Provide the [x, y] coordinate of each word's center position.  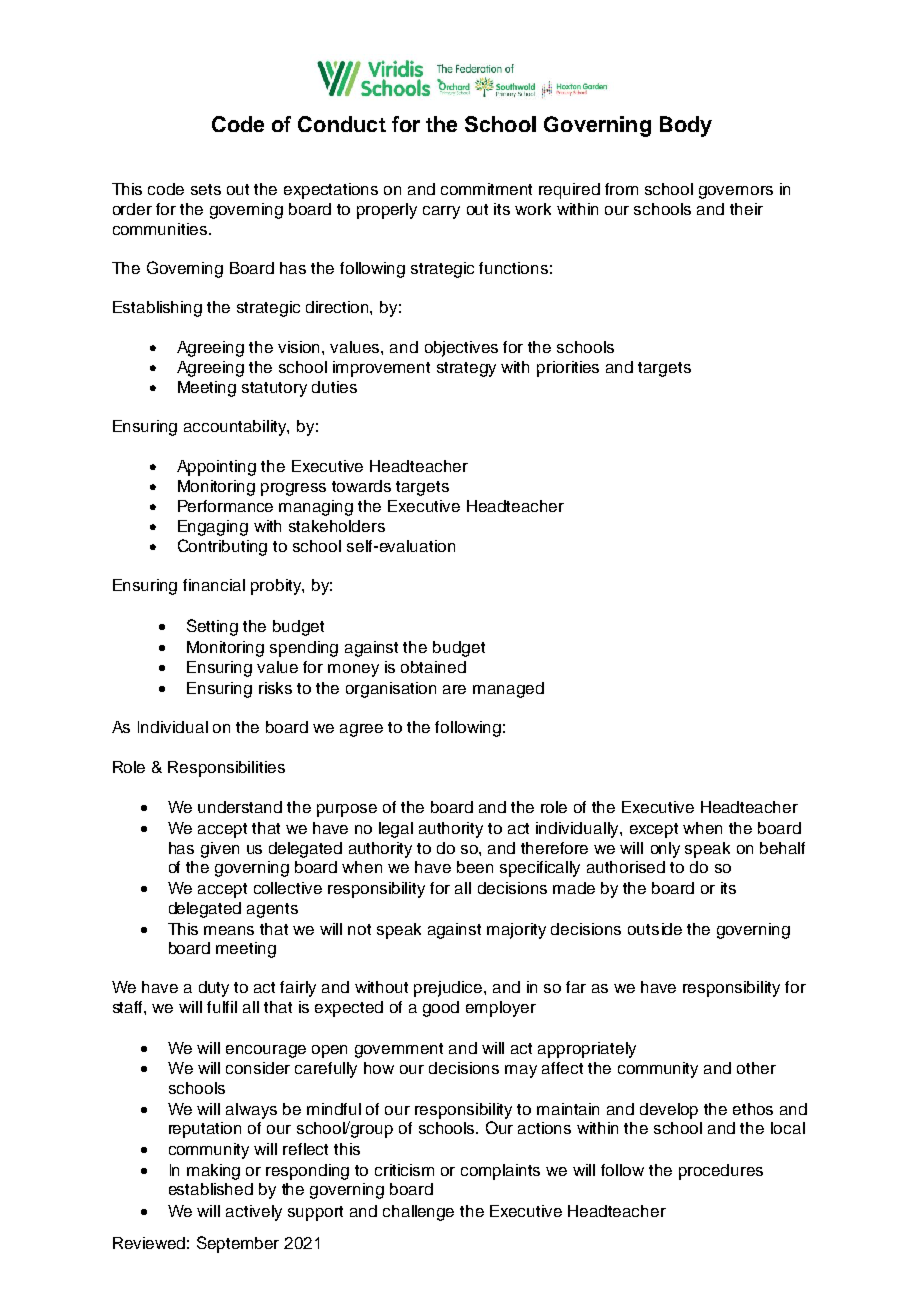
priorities [568, 369]
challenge [418, 1213]
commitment [486, 189]
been [475, 867]
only [665, 850]
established [211, 1189]
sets [206, 189]
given [220, 850]
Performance [225, 506]
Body [686, 126]
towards [361, 486]
